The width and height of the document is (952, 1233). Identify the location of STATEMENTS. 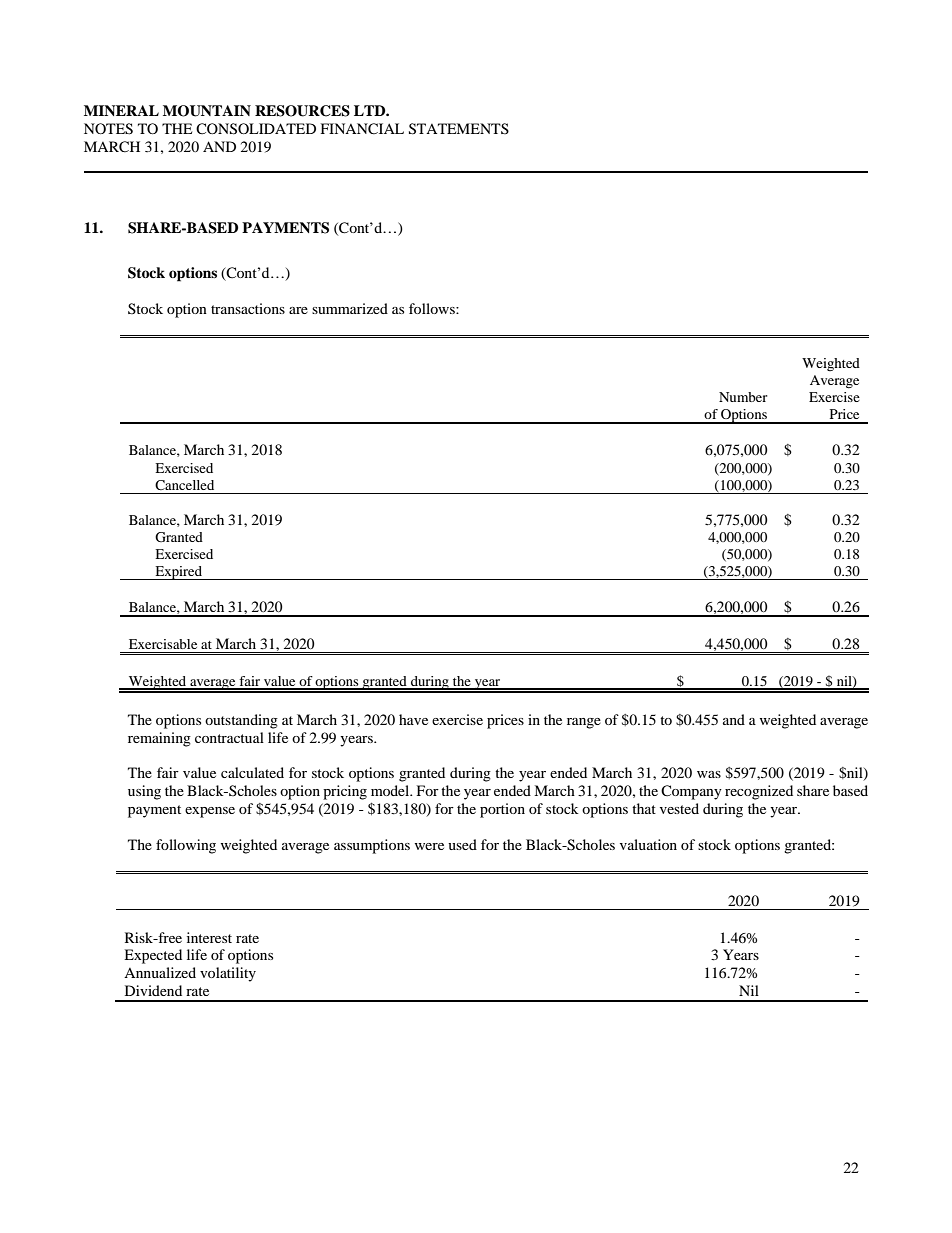
(459, 129).
